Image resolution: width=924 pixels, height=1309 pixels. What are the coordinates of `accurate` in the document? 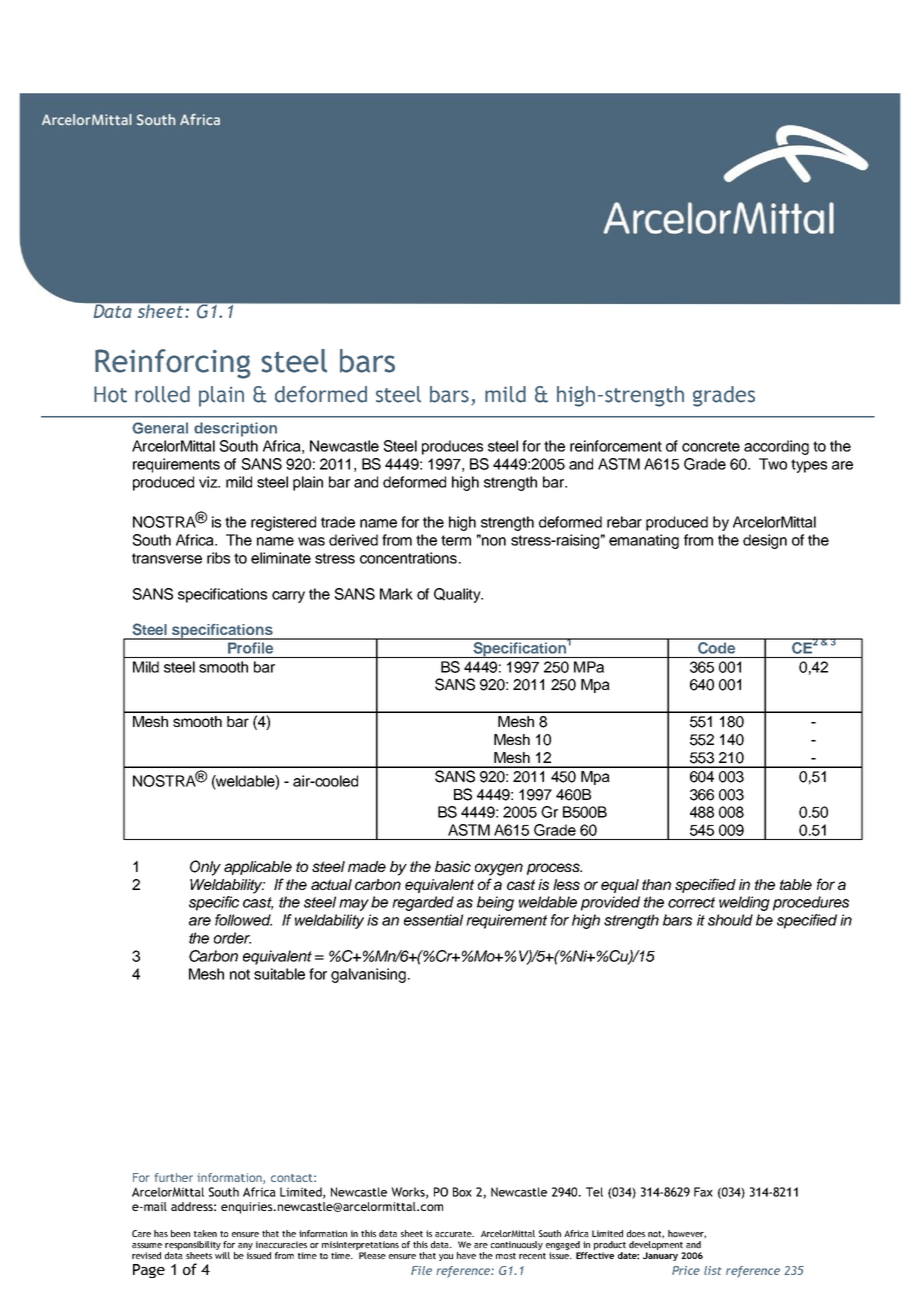 It's located at (454, 1234).
